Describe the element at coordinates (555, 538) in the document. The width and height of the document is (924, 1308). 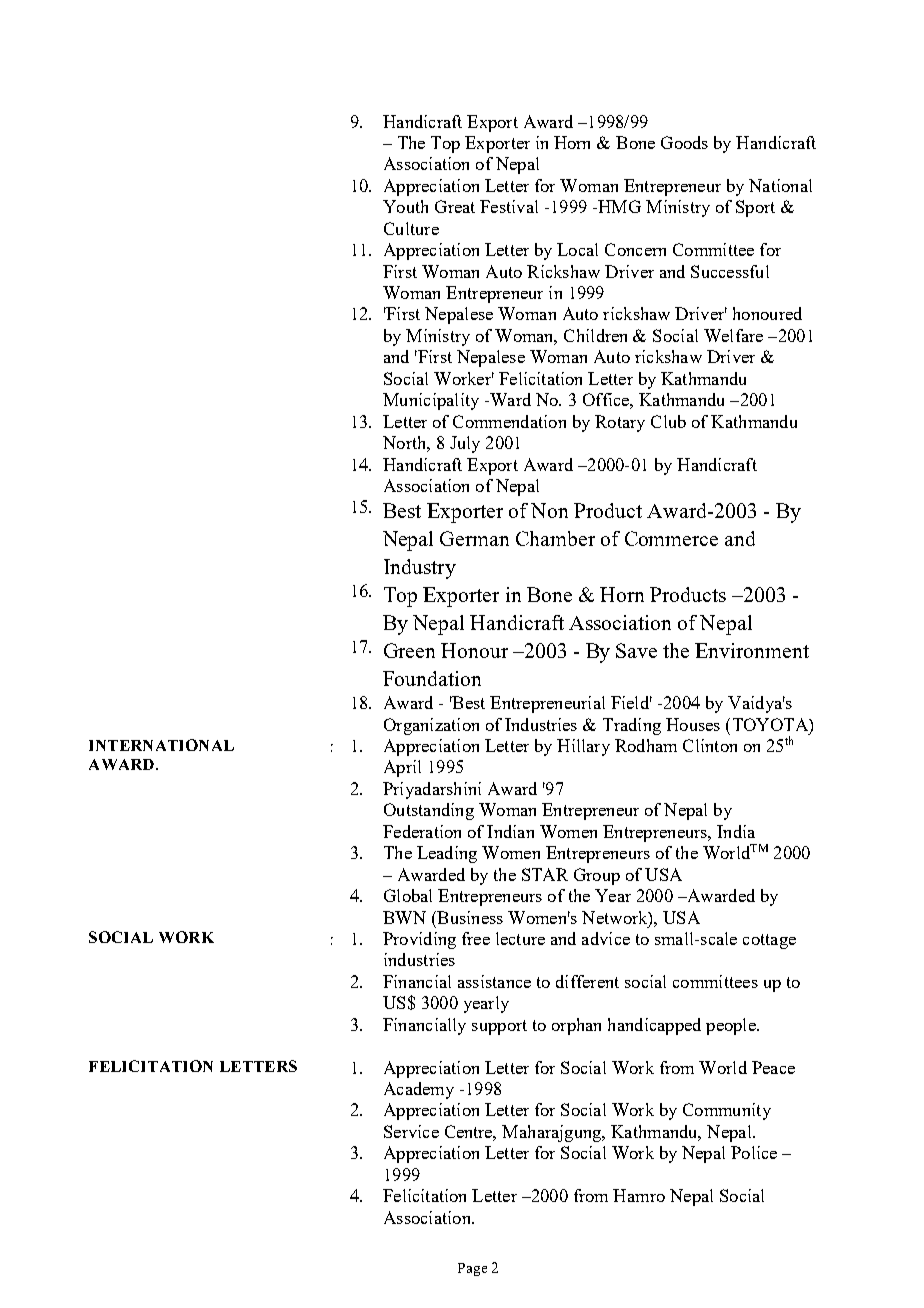
I see `Chamber` at that location.
